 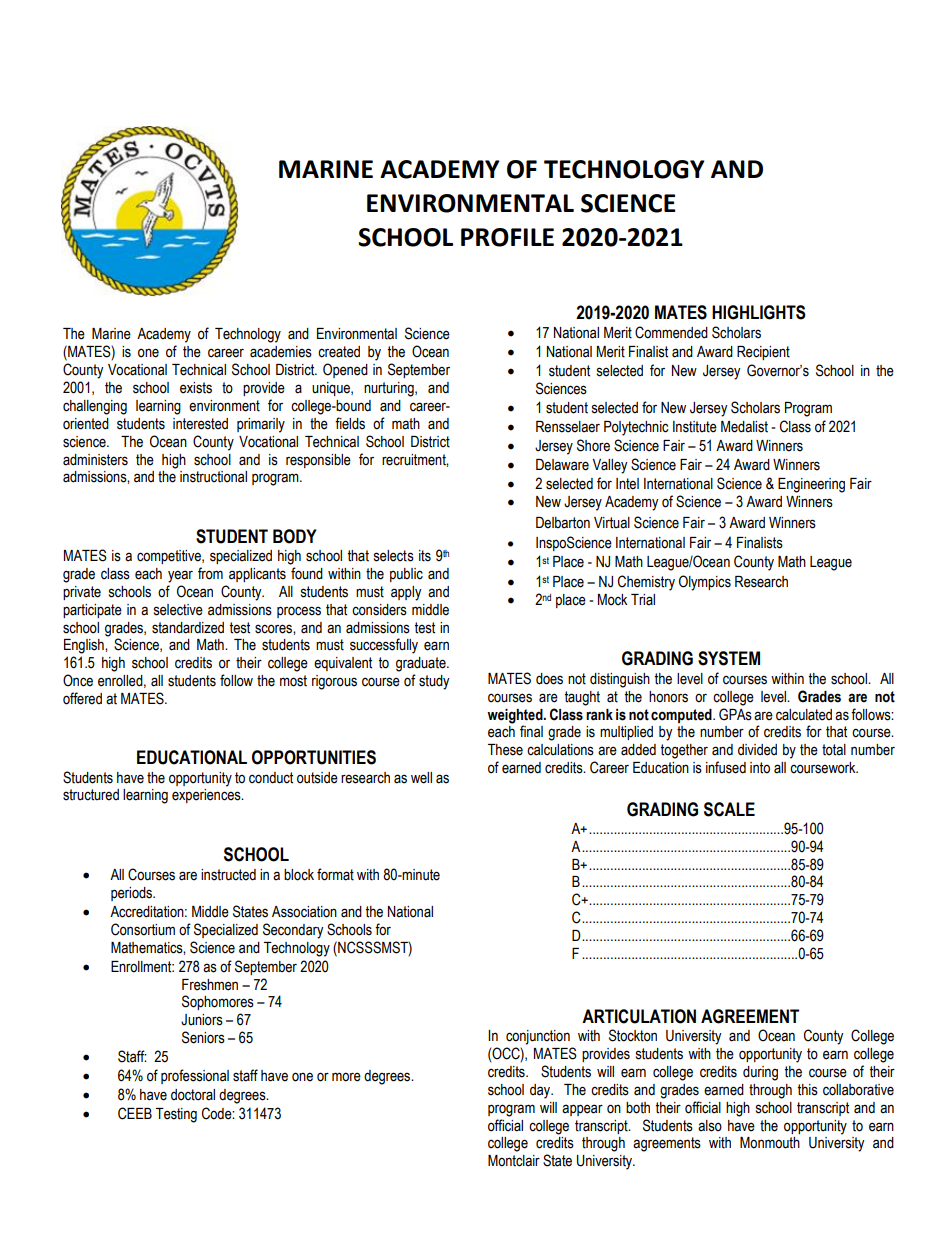 What do you see at coordinates (193, 1095) in the document?
I see `doctoral` at bounding box center [193, 1095].
